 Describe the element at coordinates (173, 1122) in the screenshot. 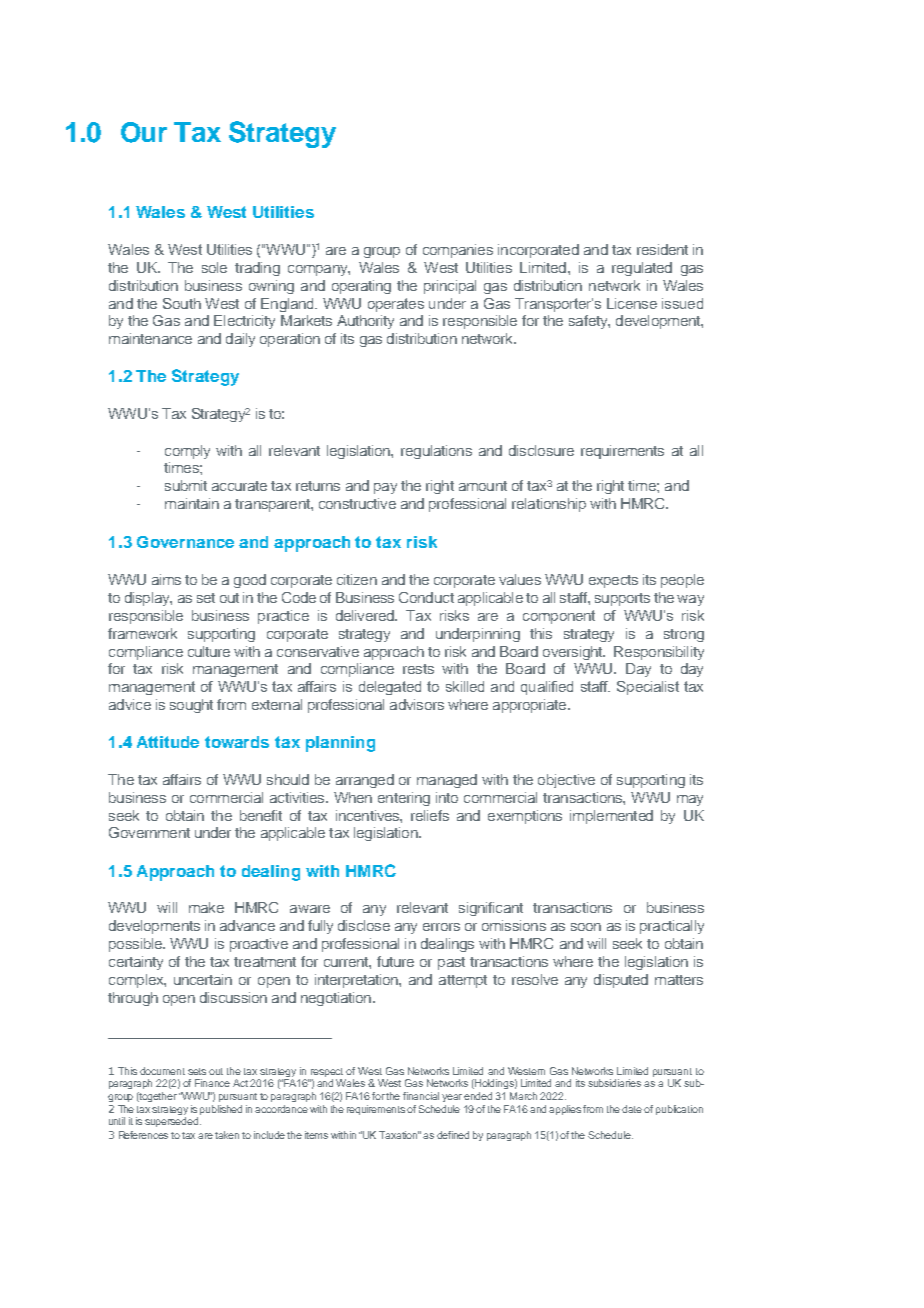

I see `superseded` at that location.
